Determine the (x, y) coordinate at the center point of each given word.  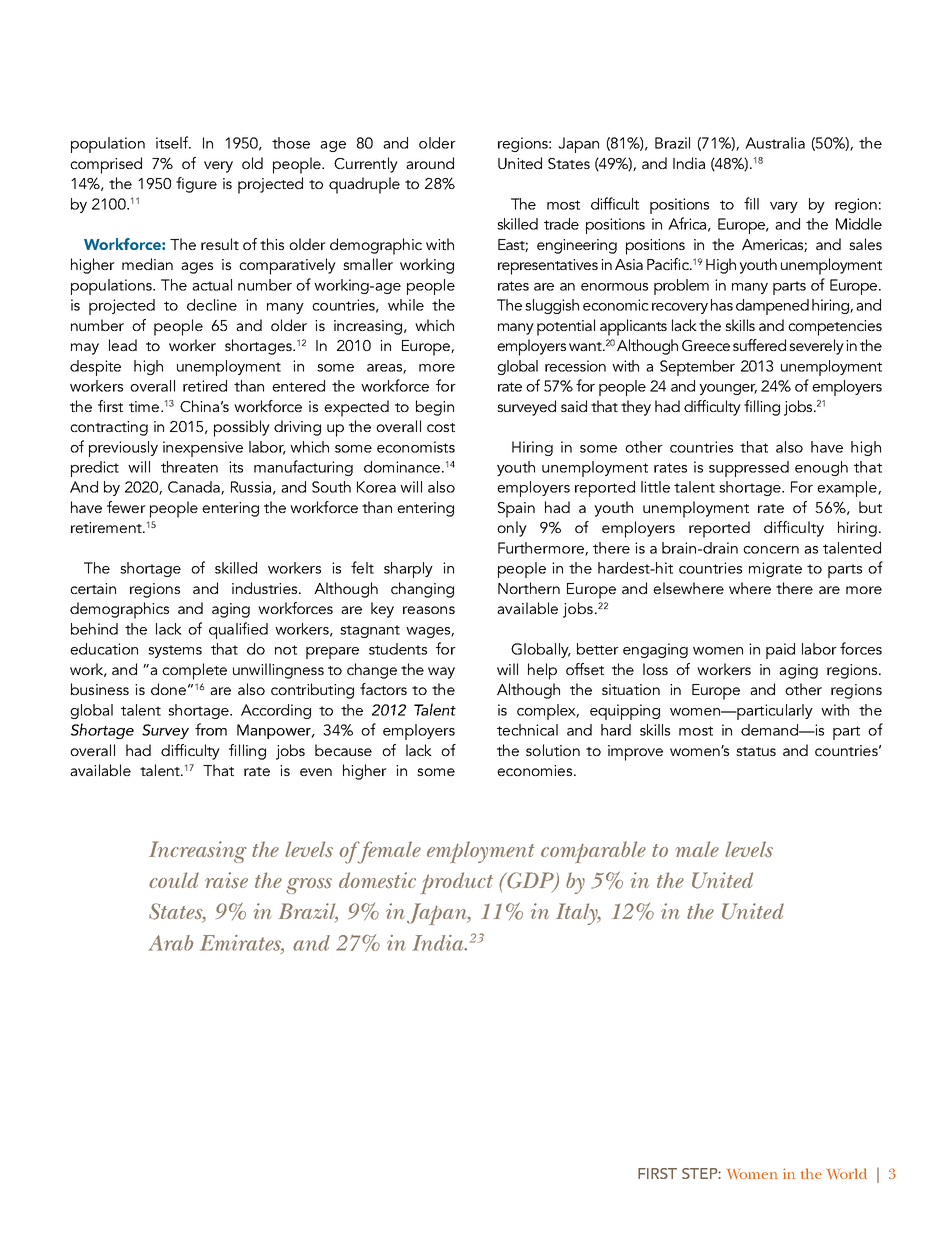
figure (196, 185)
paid (780, 651)
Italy (578, 914)
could (174, 880)
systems (175, 651)
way (441, 673)
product (457, 883)
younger (728, 389)
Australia (775, 143)
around (430, 163)
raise (226, 880)
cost (441, 427)
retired (205, 386)
